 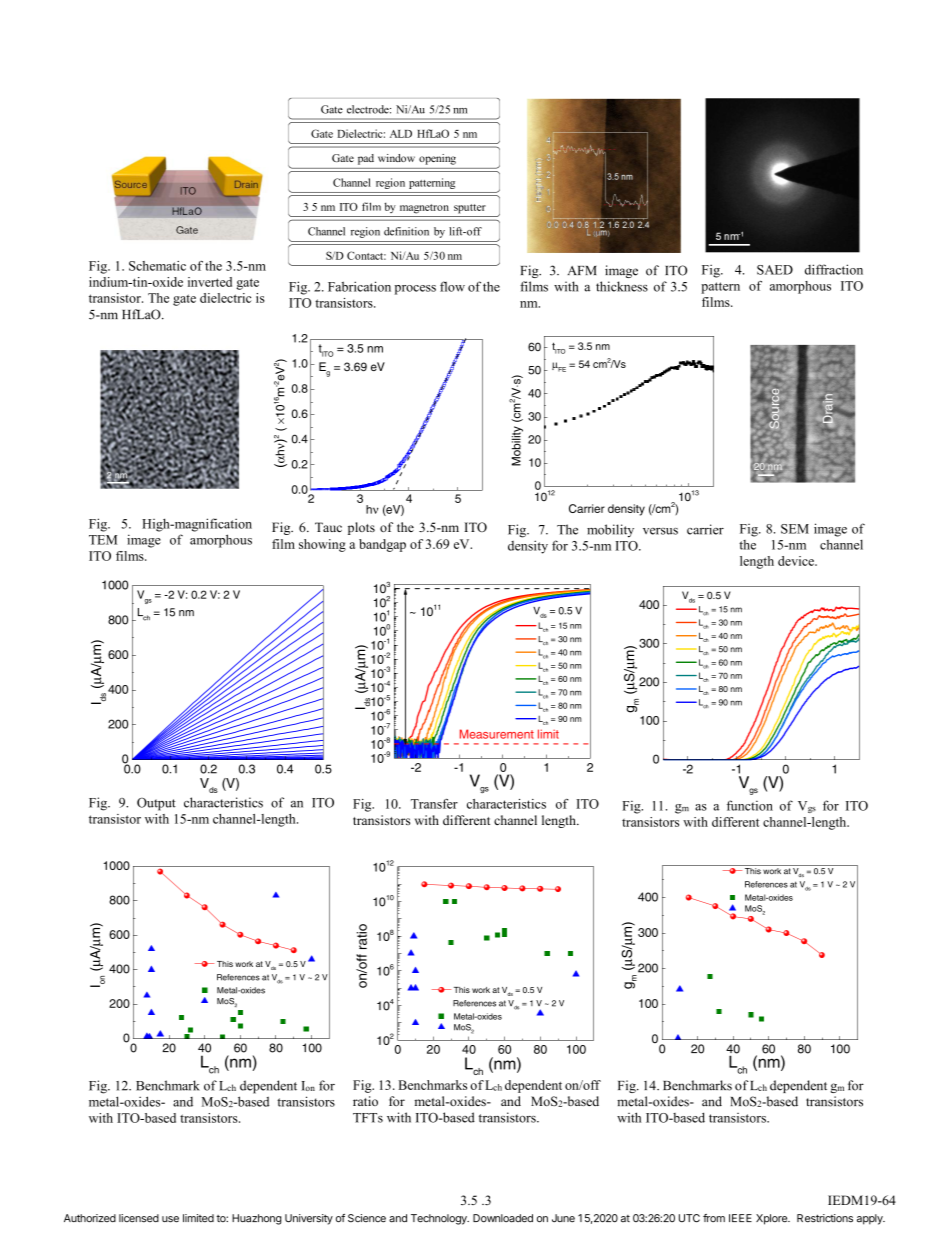 I want to click on Downloaded, so click(x=503, y=1218).
